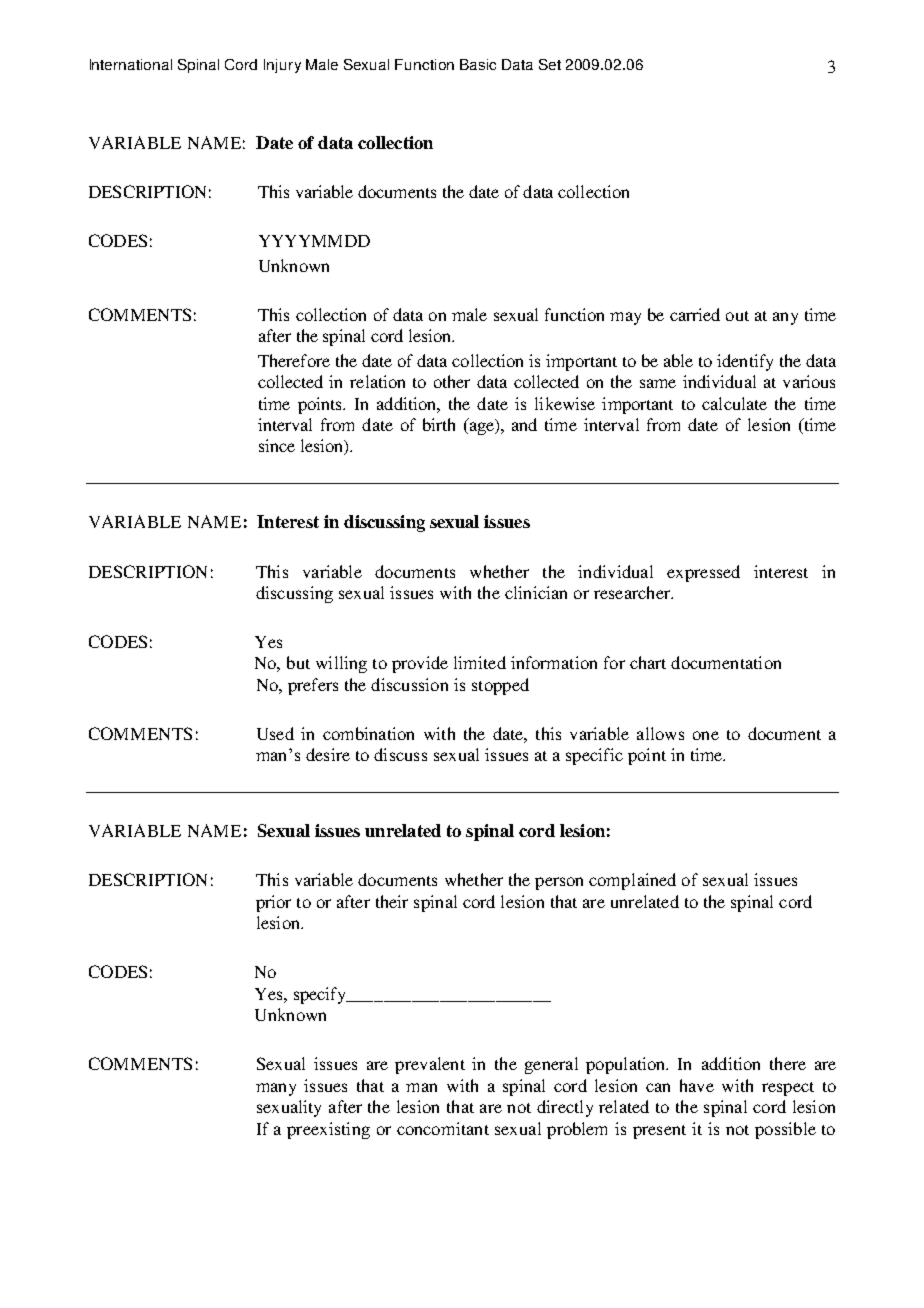  Describe the element at coordinates (500, 686) in the image. I see `stopped` at that location.
